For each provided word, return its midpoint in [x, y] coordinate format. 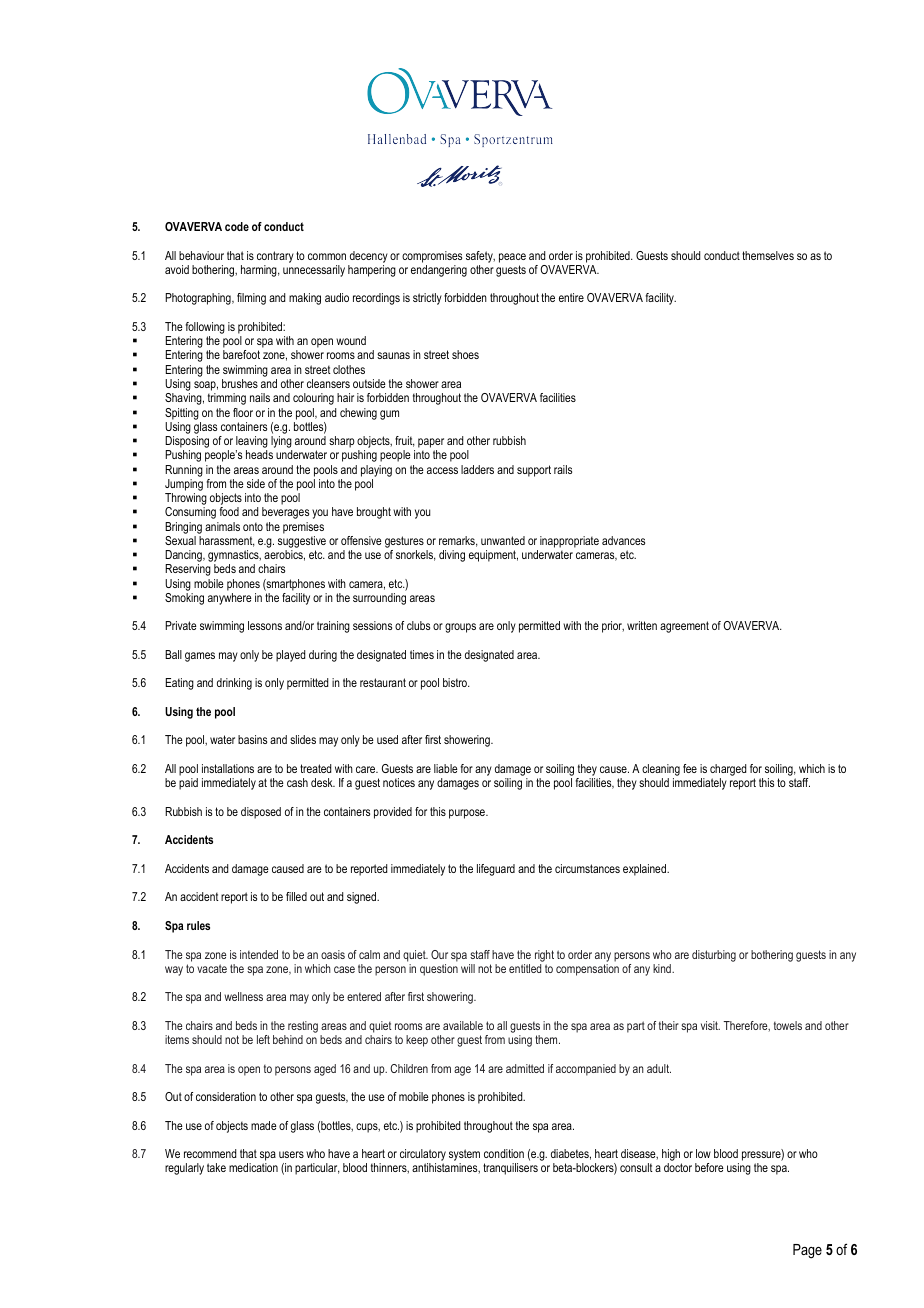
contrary [275, 257]
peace [512, 258]
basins [252, 739]
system [464, 1156]
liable [446, 768]
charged [728, 771]
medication [253, 1167]
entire [571, 297]
